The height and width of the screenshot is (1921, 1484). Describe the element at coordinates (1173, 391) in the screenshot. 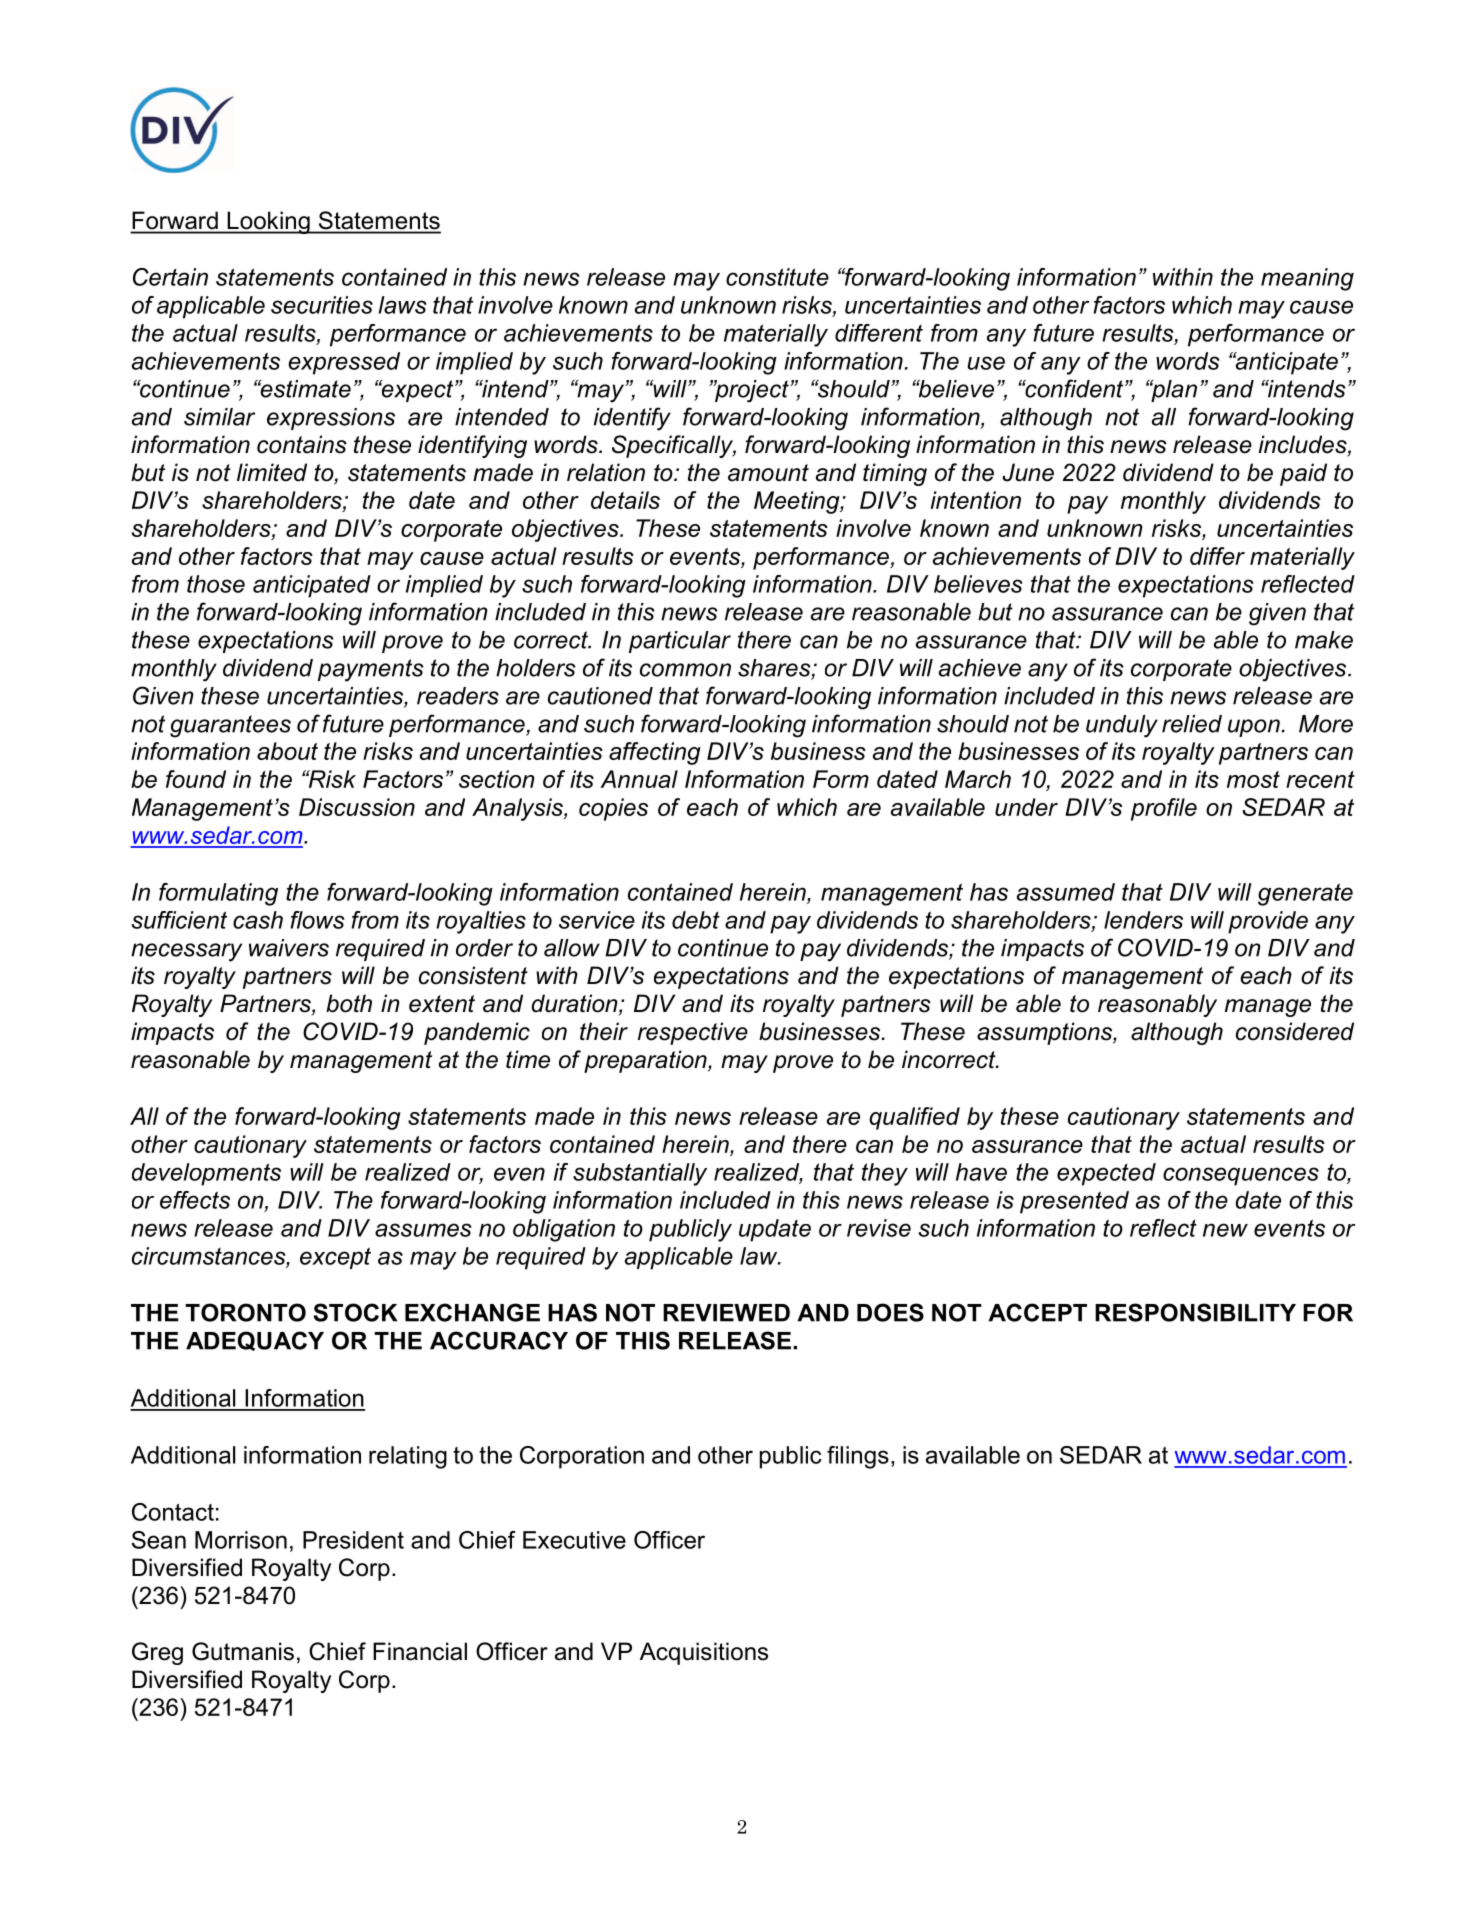

I see `plan` at that location.
